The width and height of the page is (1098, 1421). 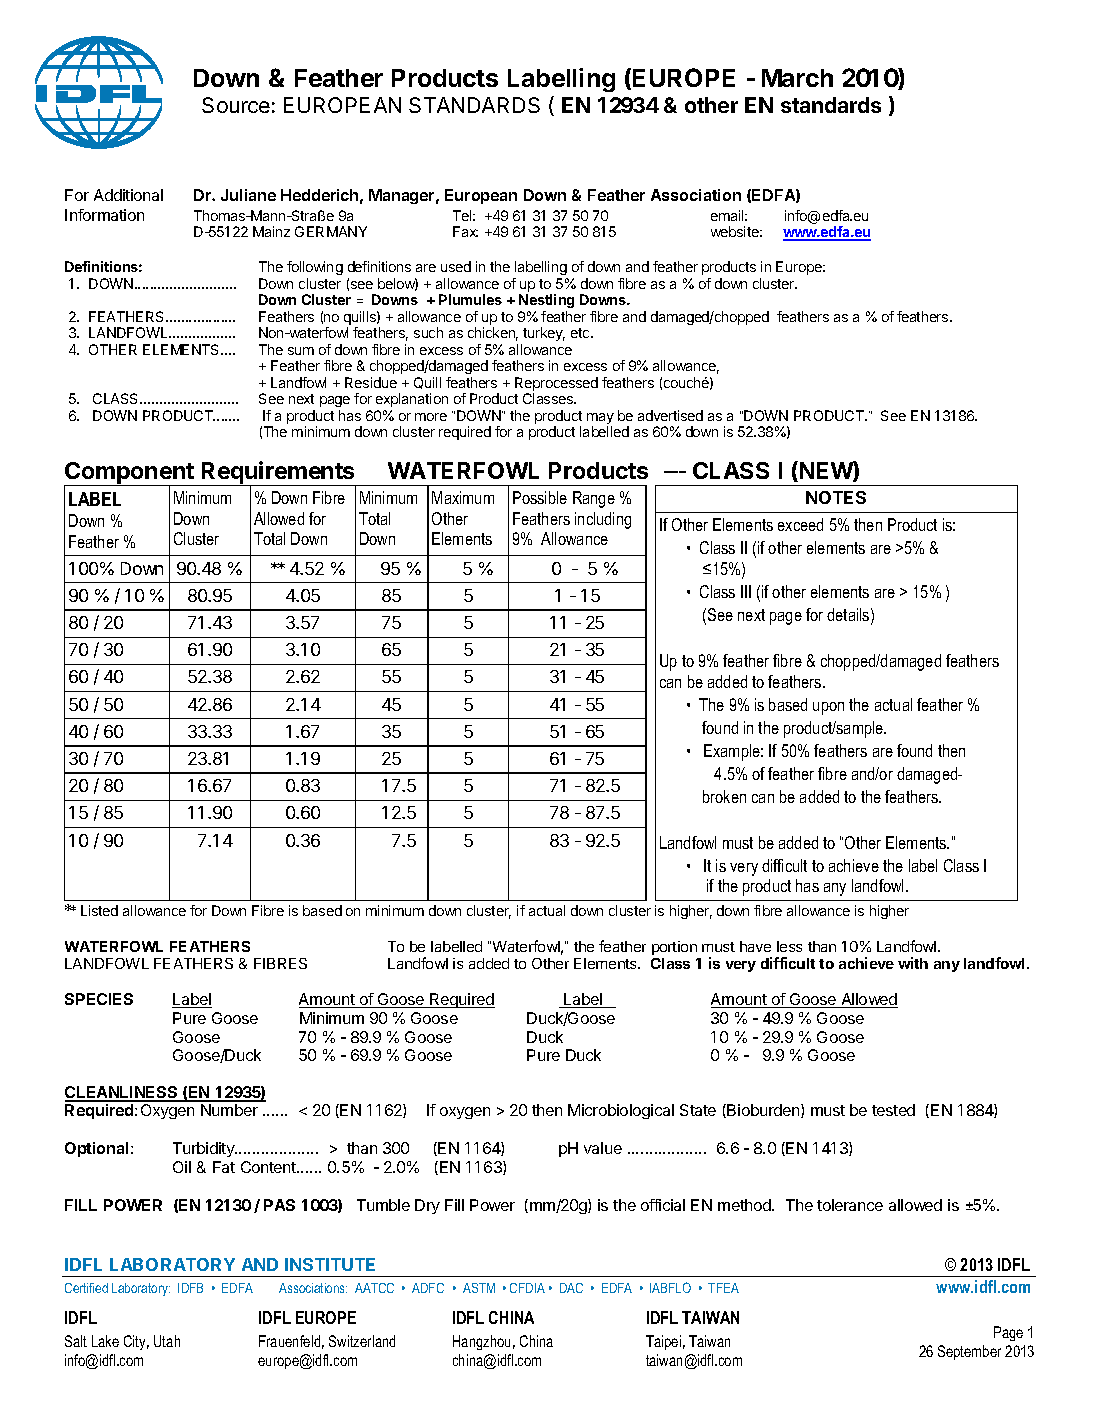 I want to click on ASTM, so click(x=479, y=1288).
